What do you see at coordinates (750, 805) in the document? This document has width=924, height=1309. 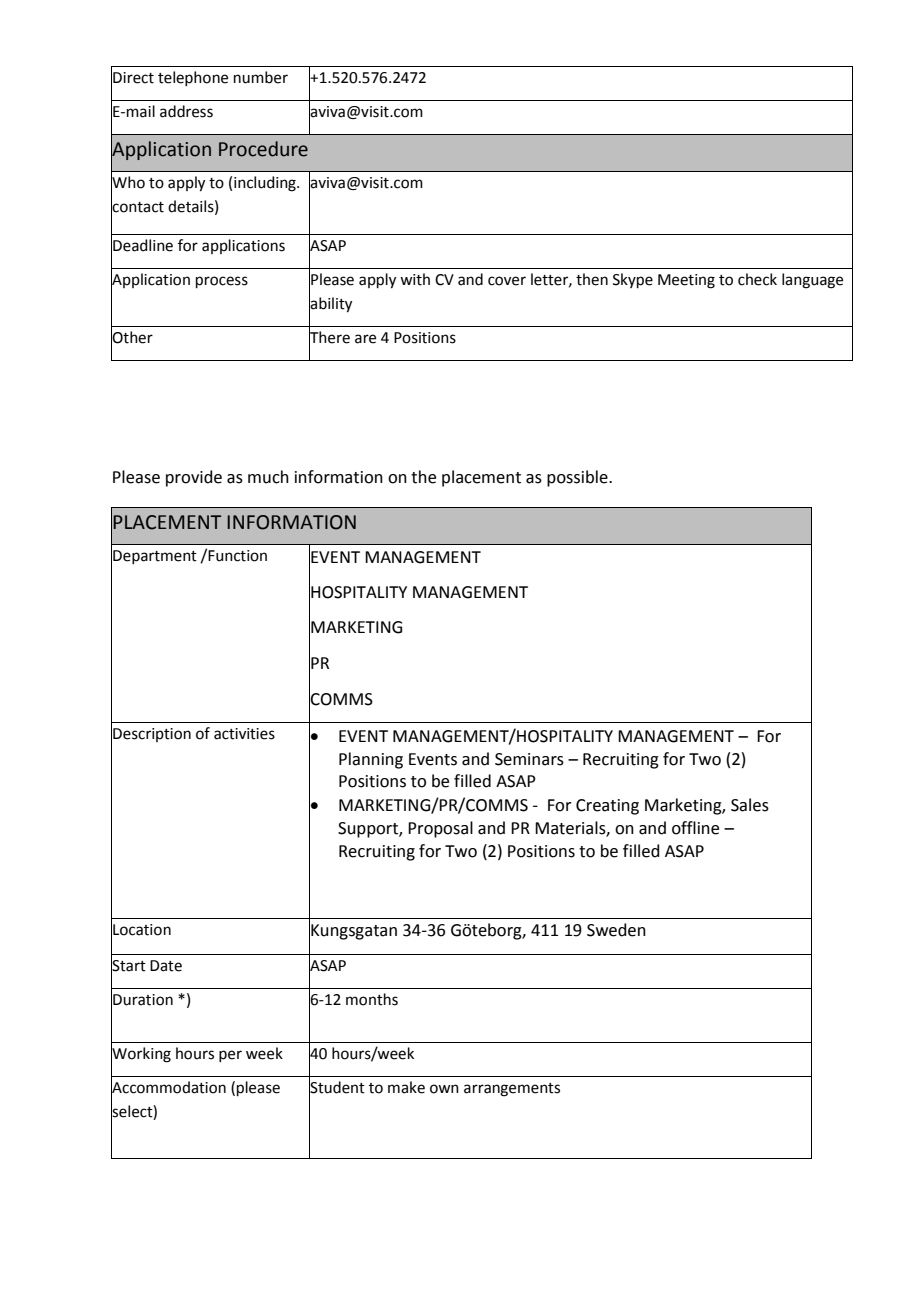 I see `Sales` at bounding box center [750, 805].
